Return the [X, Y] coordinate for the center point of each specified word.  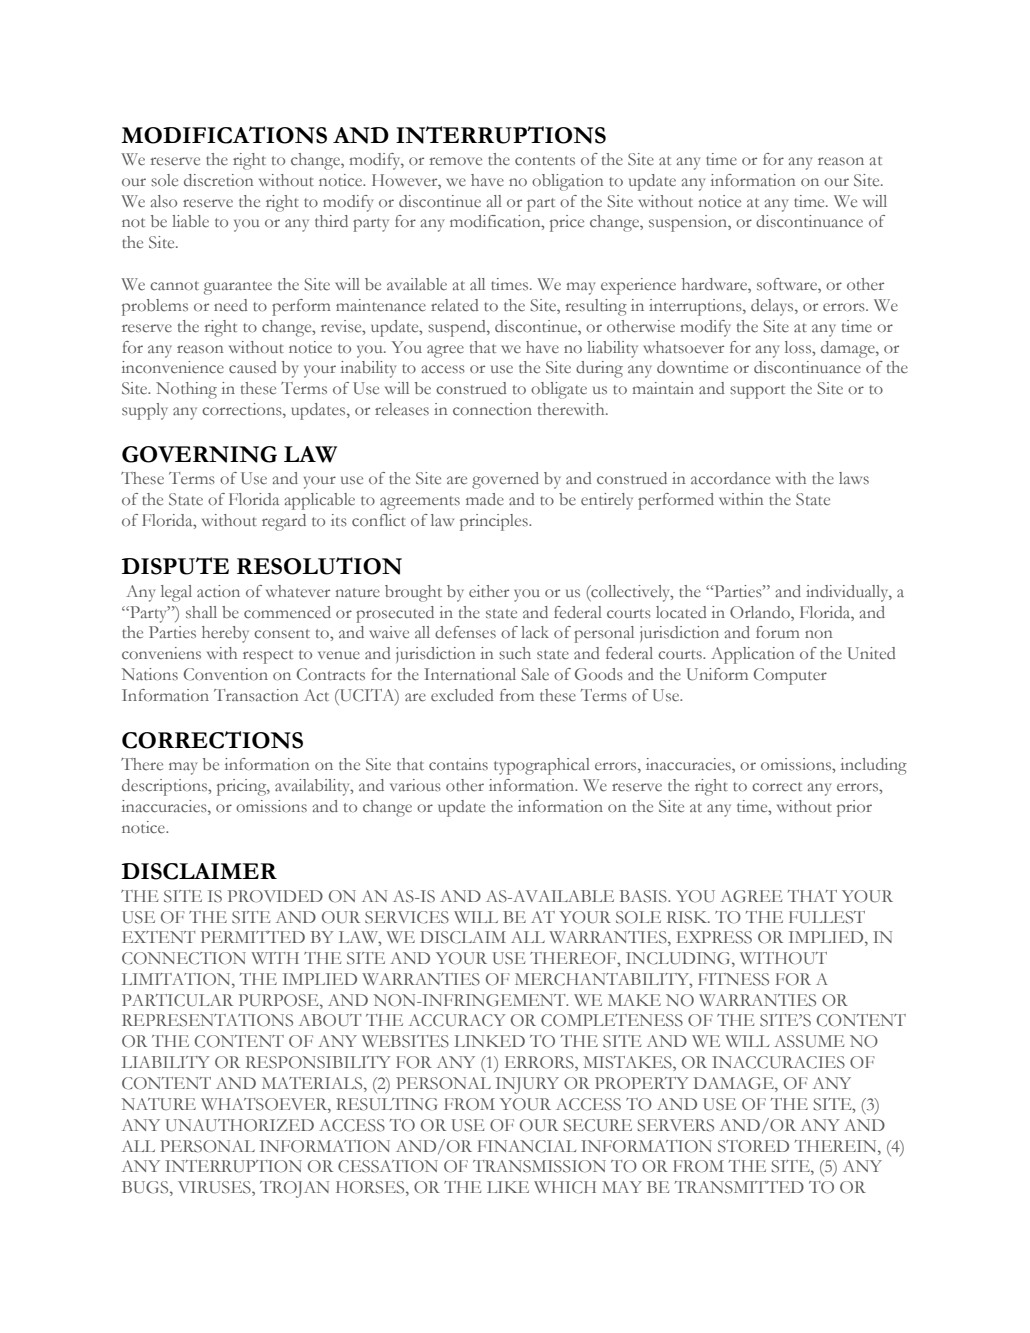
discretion [219, 180]
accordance [730, 478]
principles [495, 522]
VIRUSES [215, 1188]
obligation [568, 182]
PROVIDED [275, 896]
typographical [542, 766]
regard [284, 522]
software [788, 285]
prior [854, 808]
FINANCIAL [527, 1146]
